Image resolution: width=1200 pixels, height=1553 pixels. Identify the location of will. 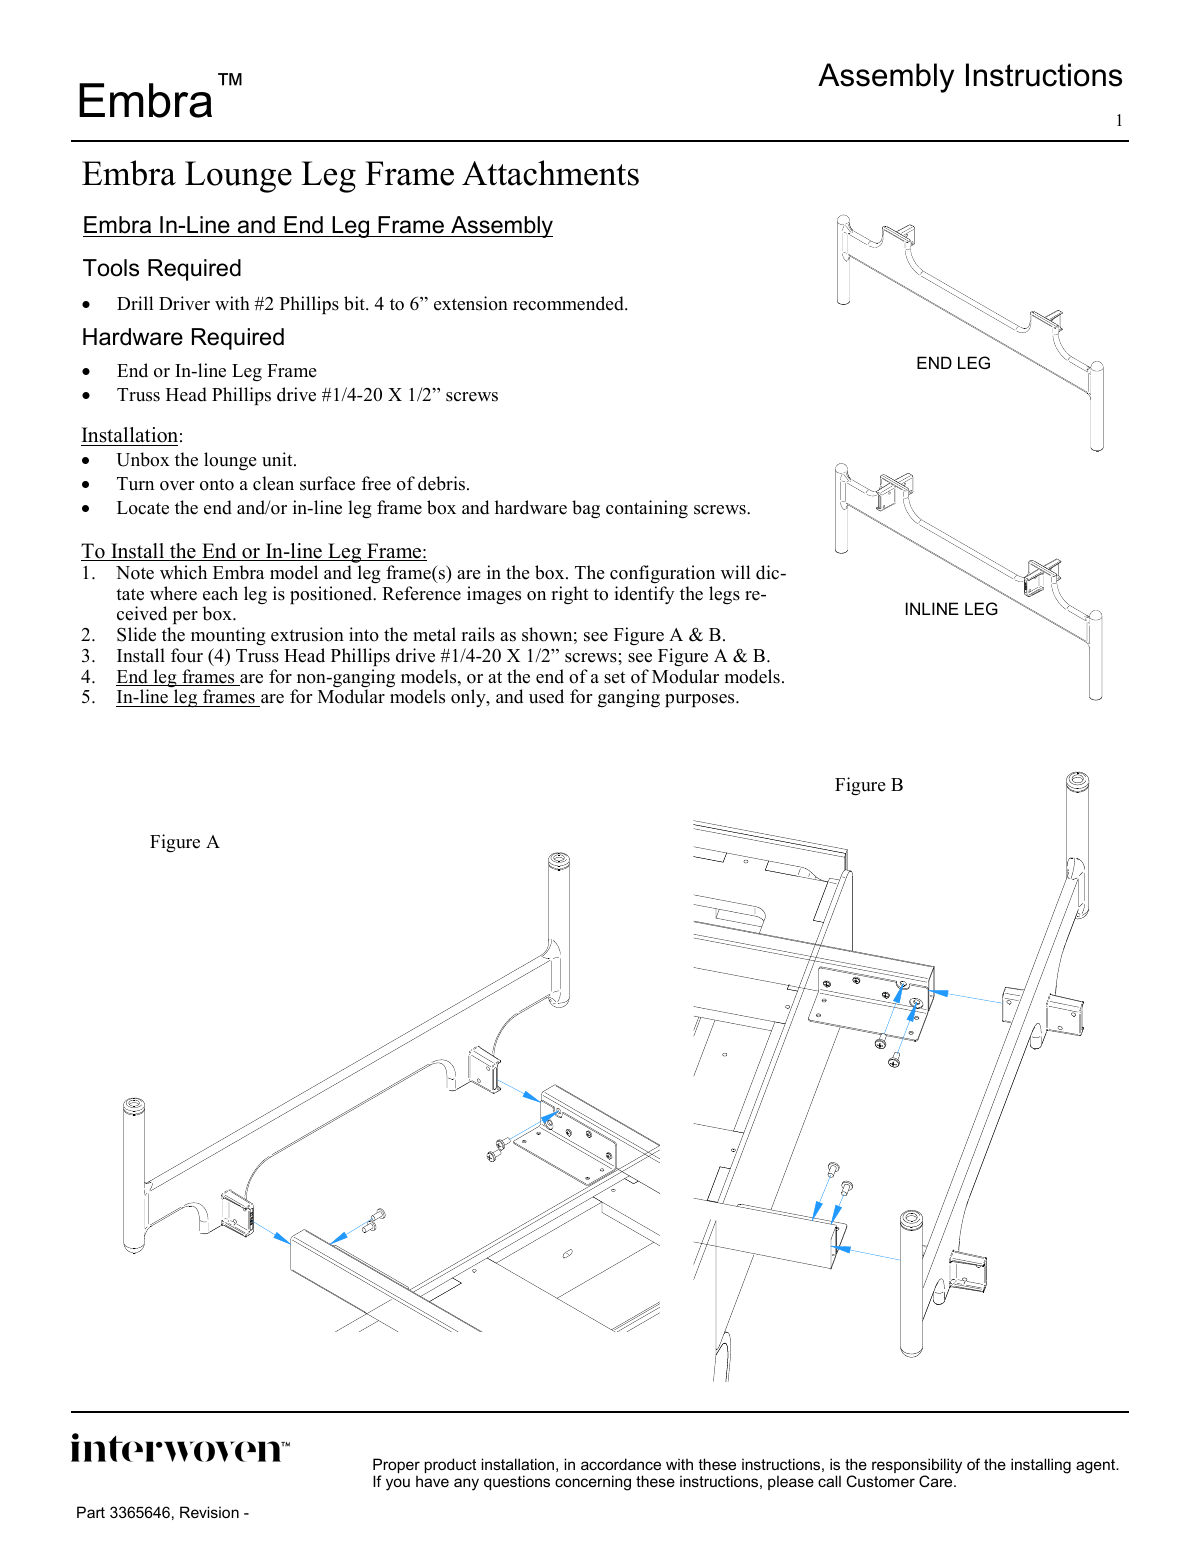
(735, 572).
